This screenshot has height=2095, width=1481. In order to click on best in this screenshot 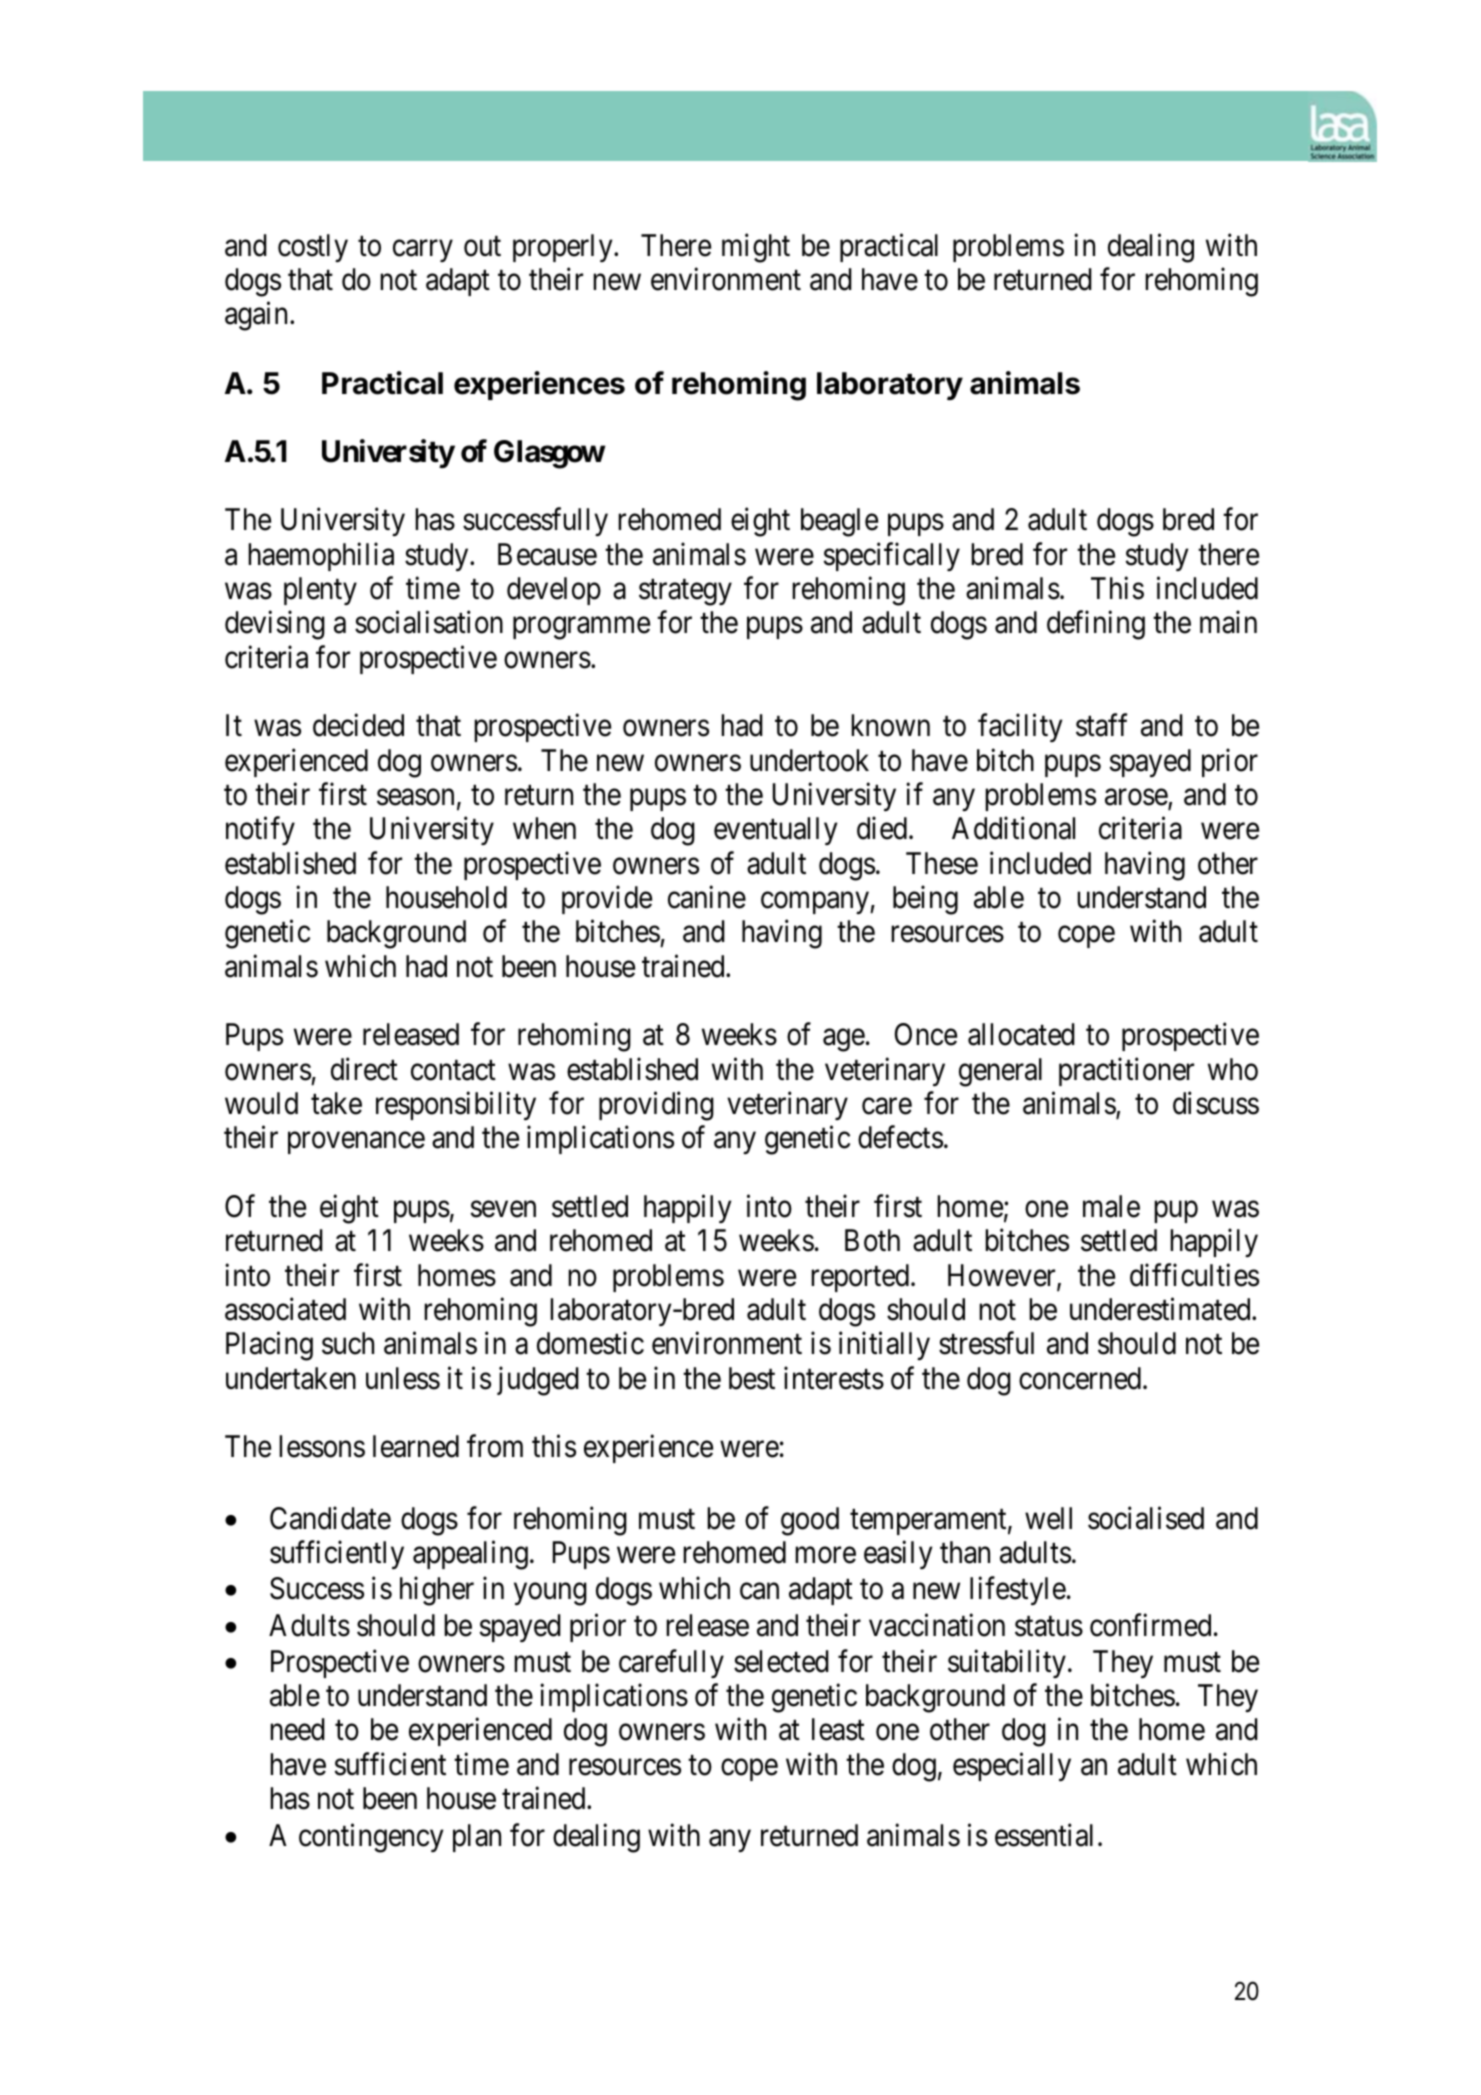, I will do `click(752, 1378)`.
